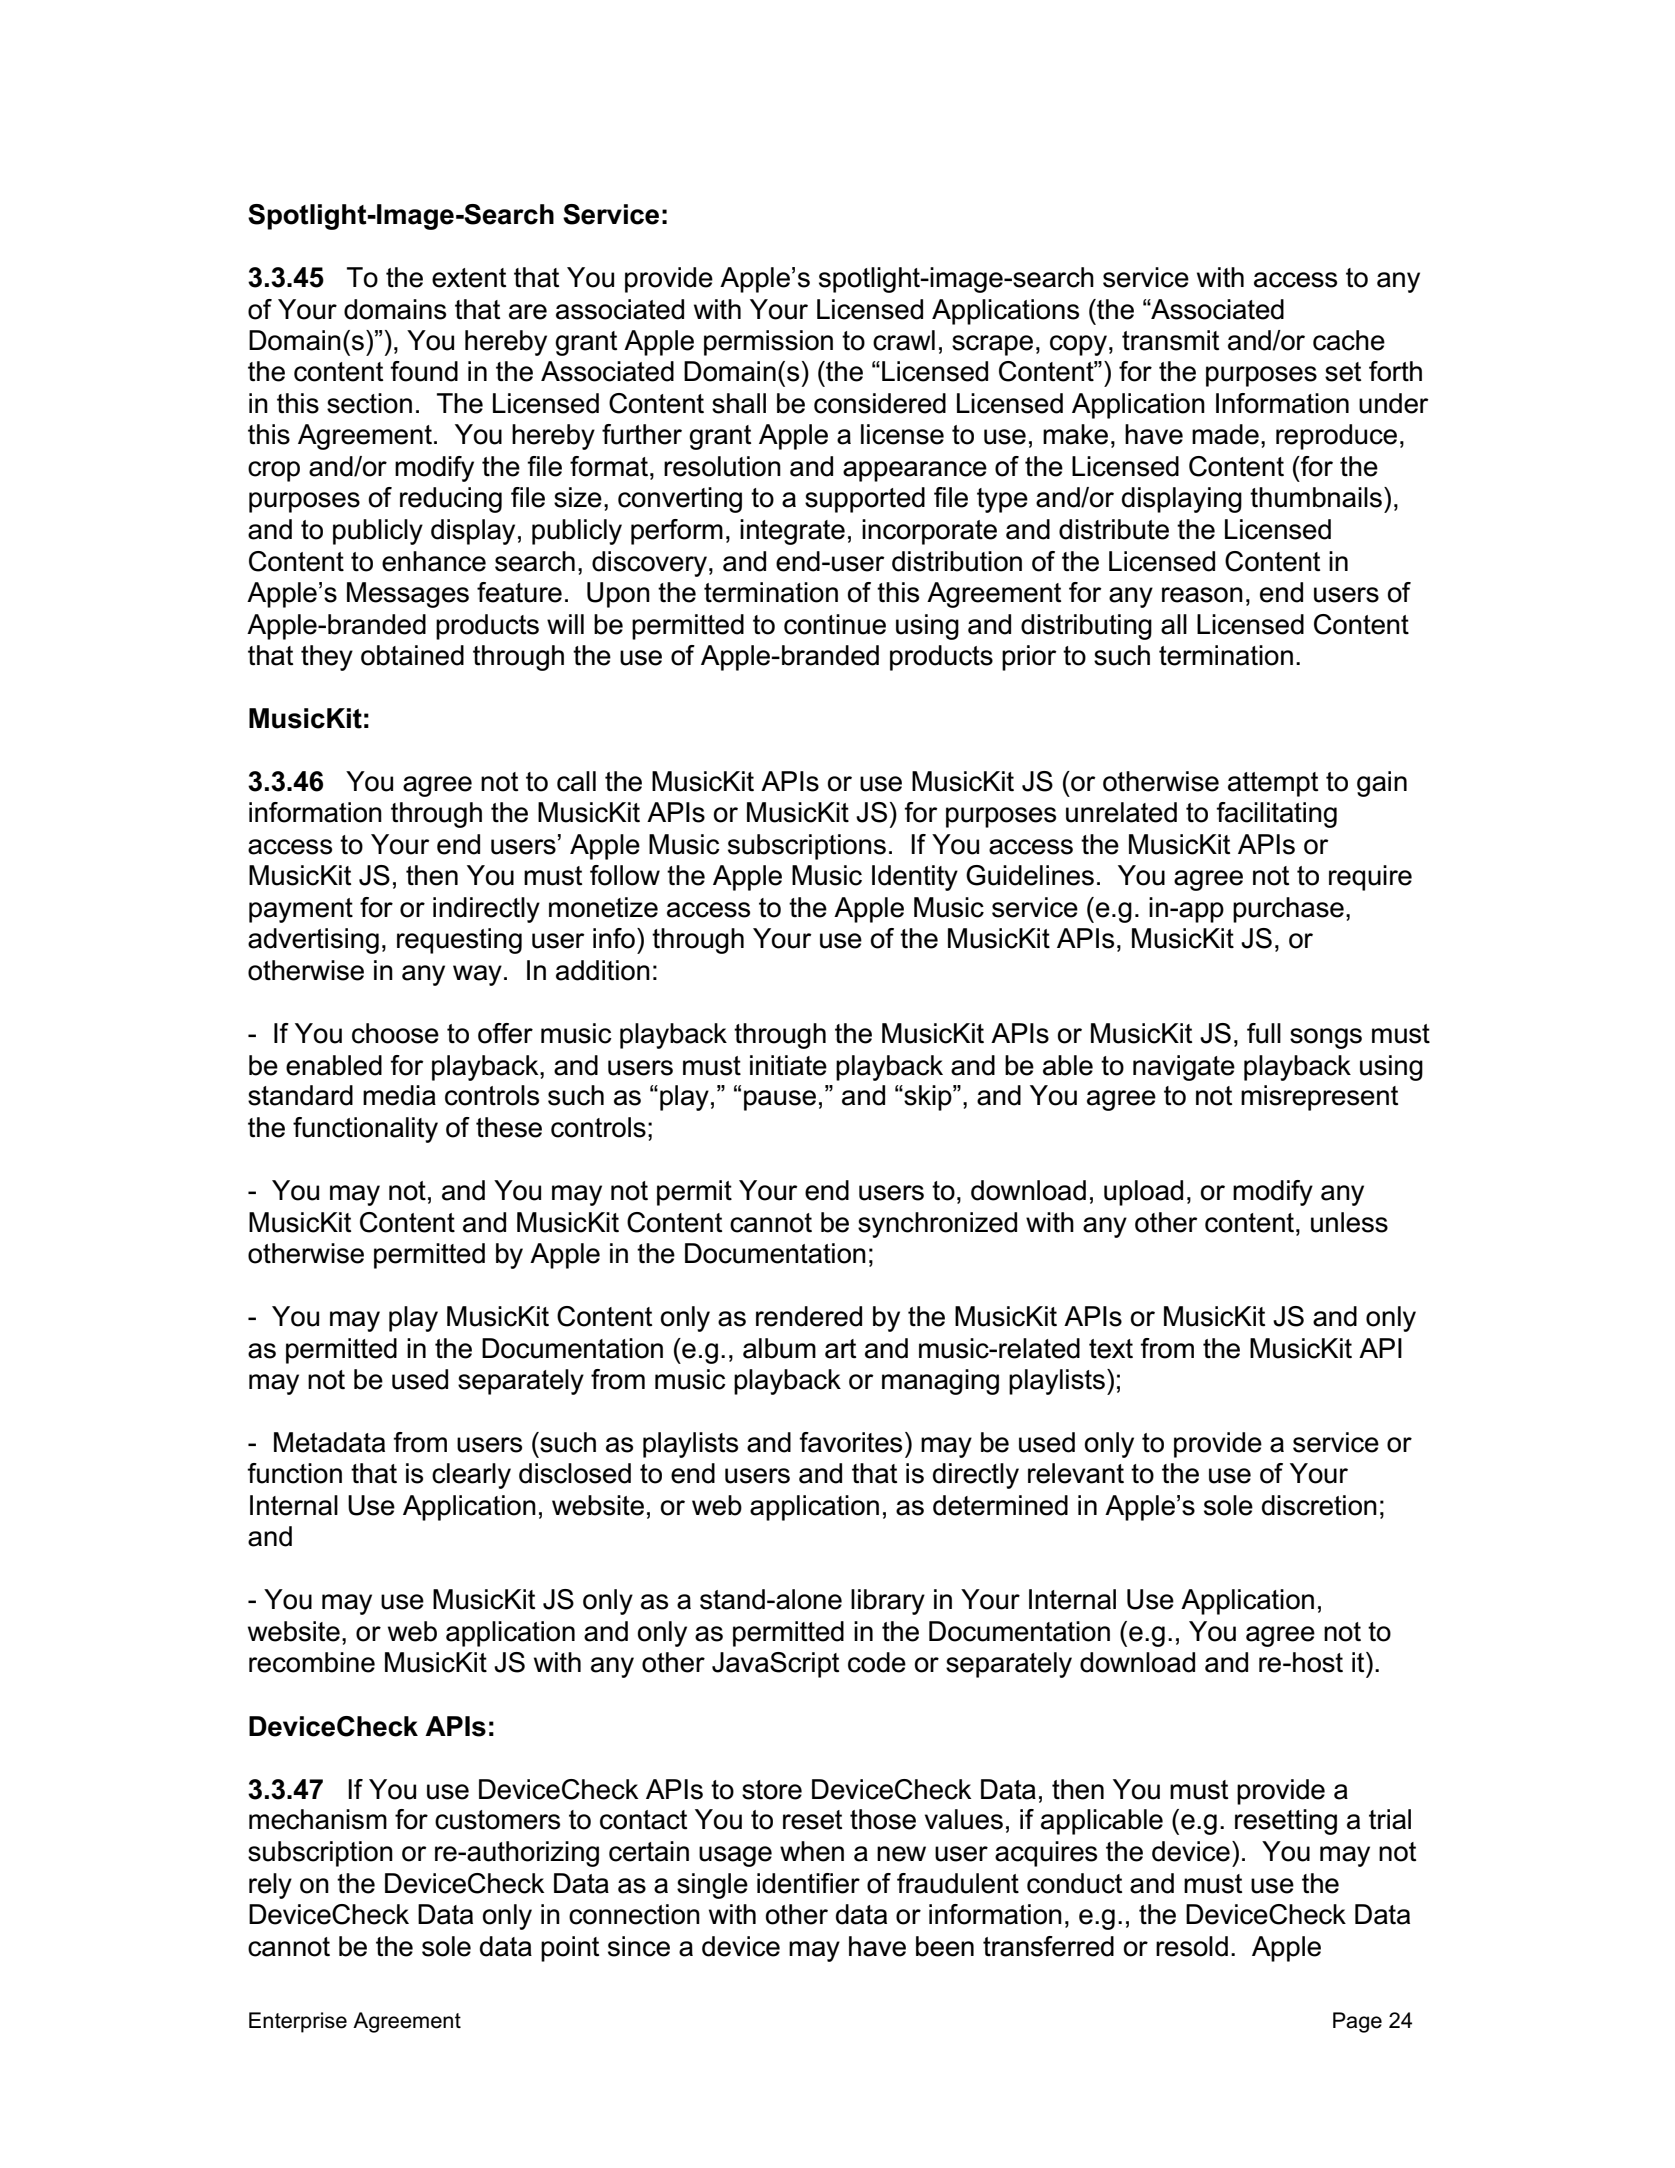 The width and height of the page is (1675, 2168). Describe the element at coordinates (768, 343) in the page. I see `permission` at that location.
